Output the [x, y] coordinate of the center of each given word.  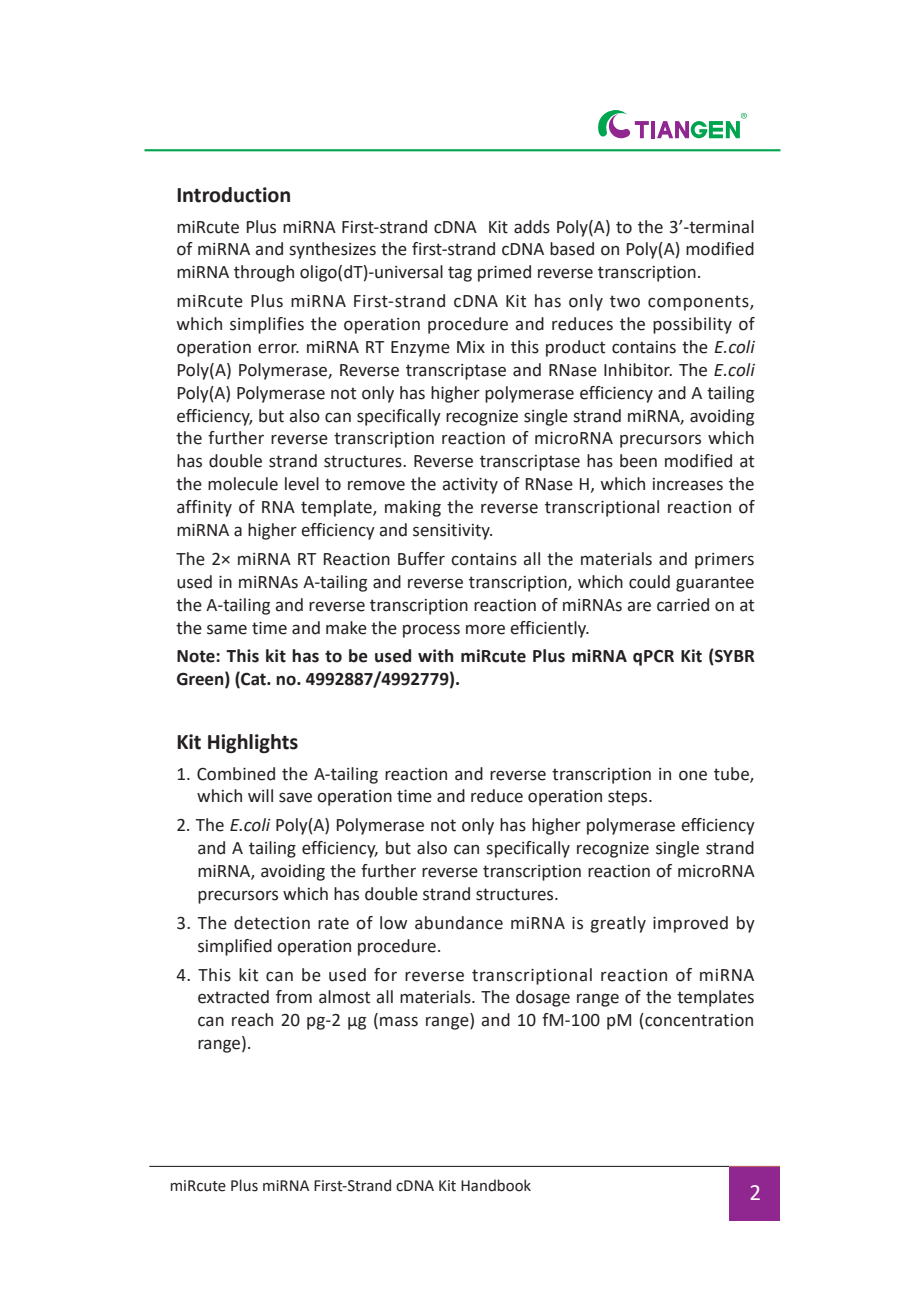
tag [460, 274]
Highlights [253, 743]
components [699, 303]
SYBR [734, 657]
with [435, 656]
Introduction [233, 195]
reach [252, 1020]
